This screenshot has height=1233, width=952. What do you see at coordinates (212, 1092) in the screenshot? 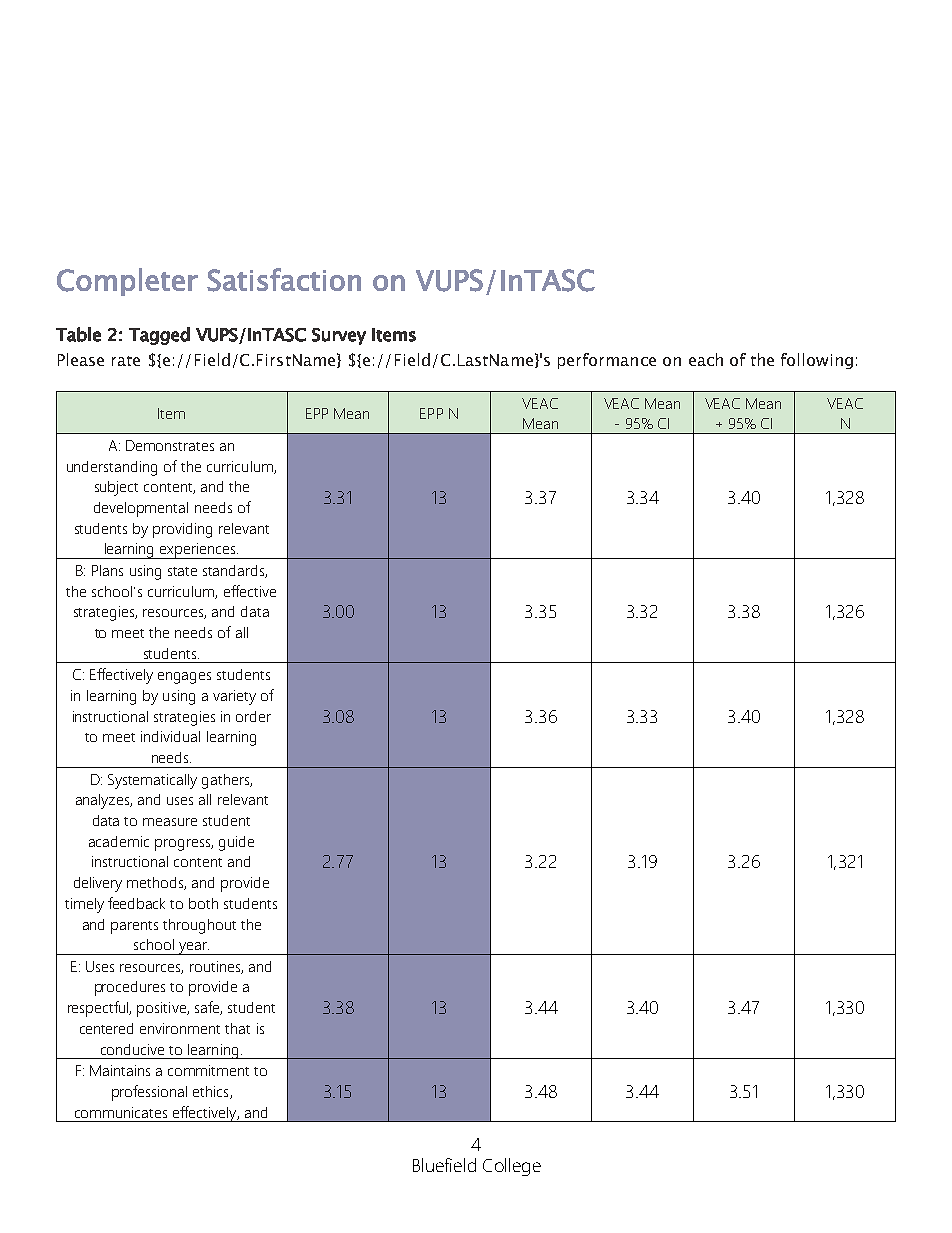
I see `ethics` at bounding box center [212, 1092].
